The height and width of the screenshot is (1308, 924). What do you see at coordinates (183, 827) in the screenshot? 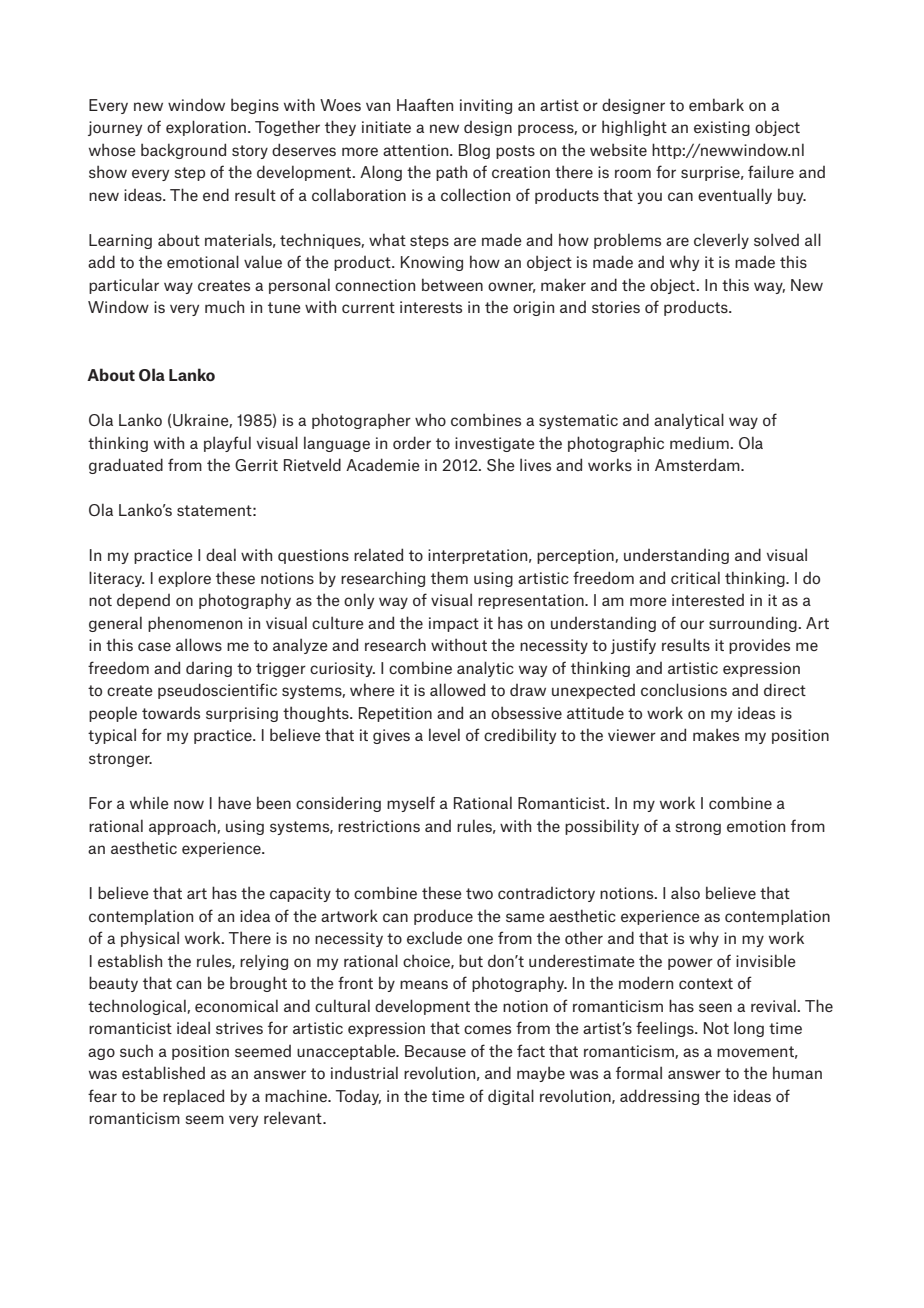
I see `approach` at bounding box center [183, 827].
